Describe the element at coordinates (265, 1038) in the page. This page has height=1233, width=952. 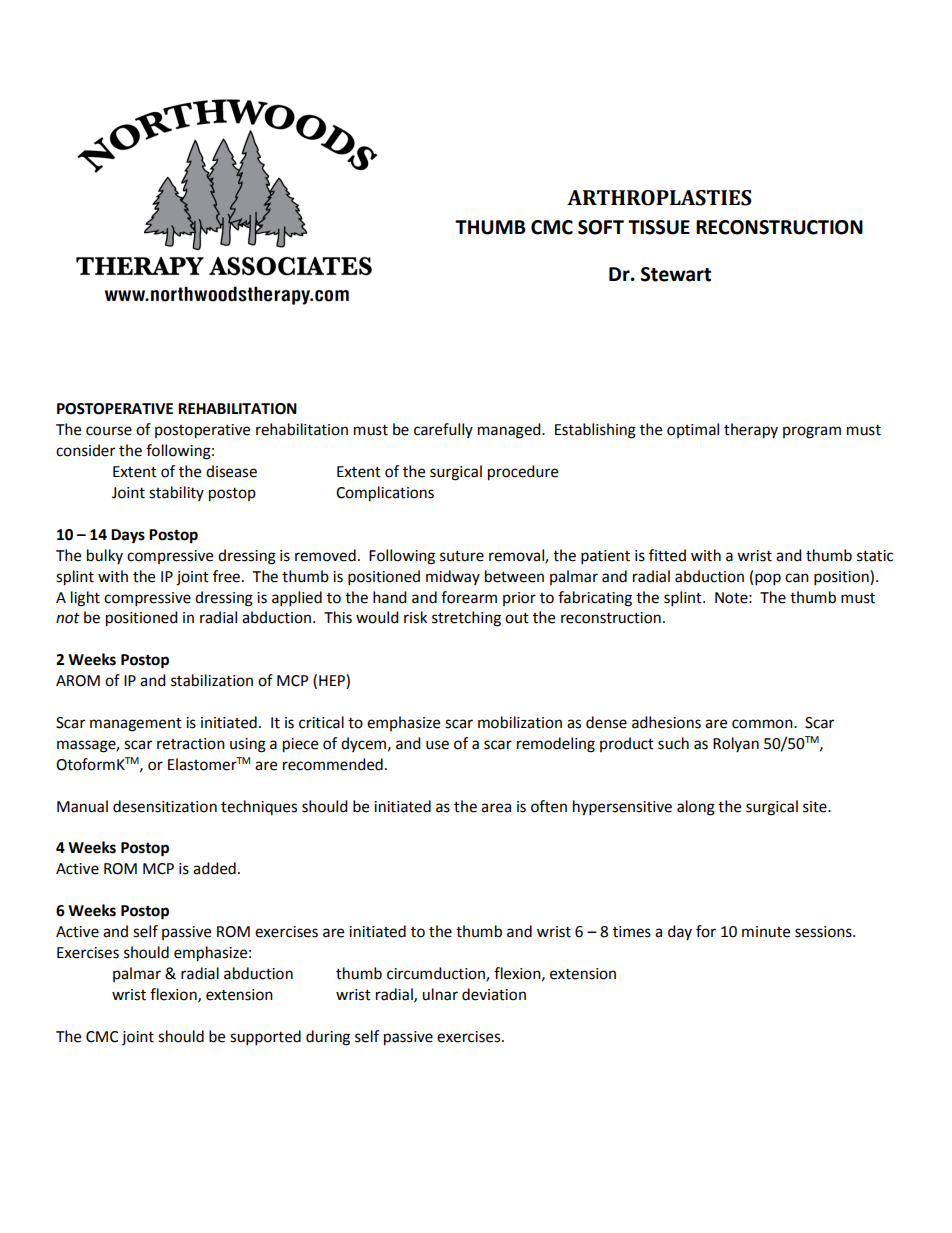
I see `supported` at that location.
